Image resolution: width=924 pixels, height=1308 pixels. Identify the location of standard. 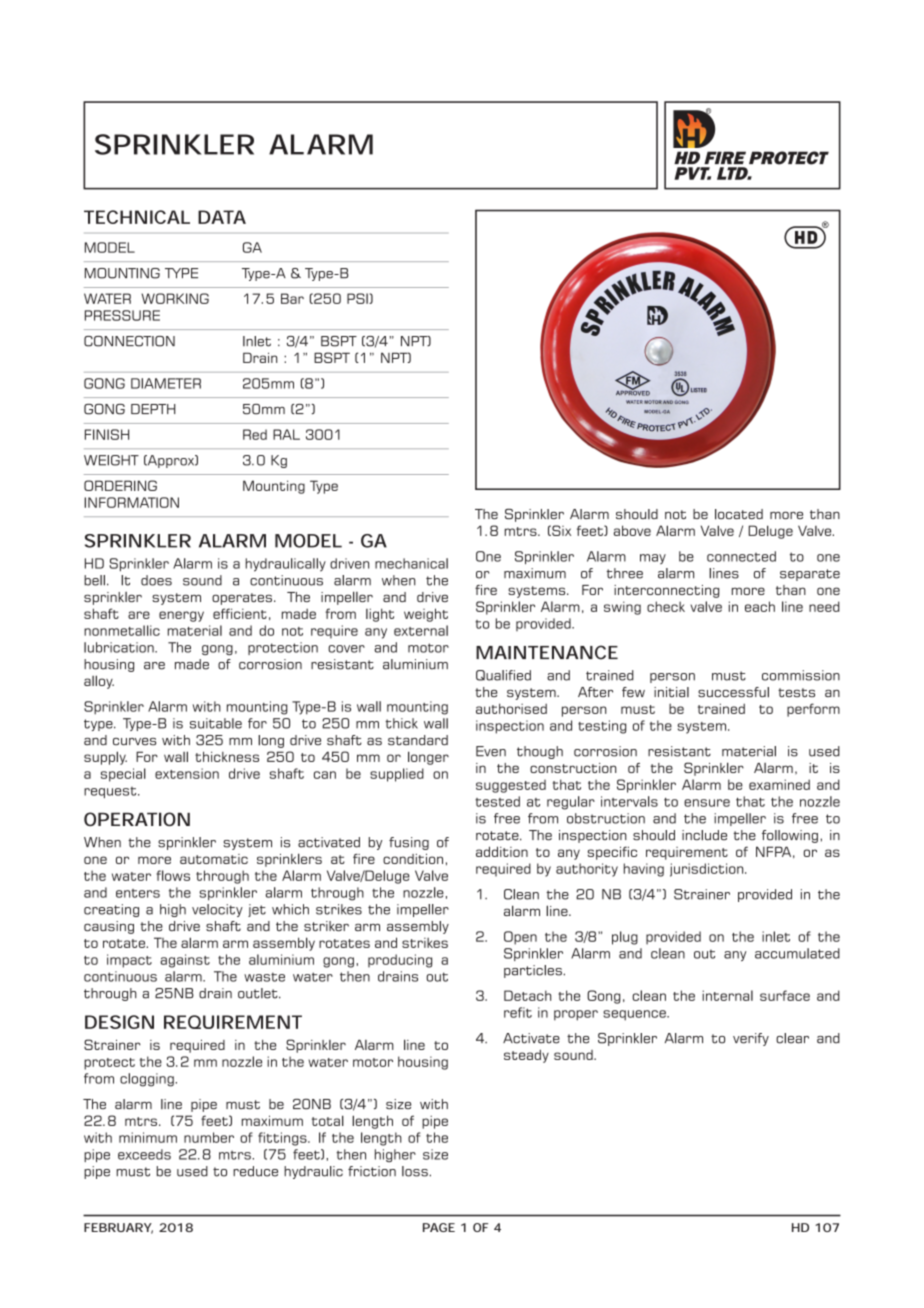
(418, 740).
